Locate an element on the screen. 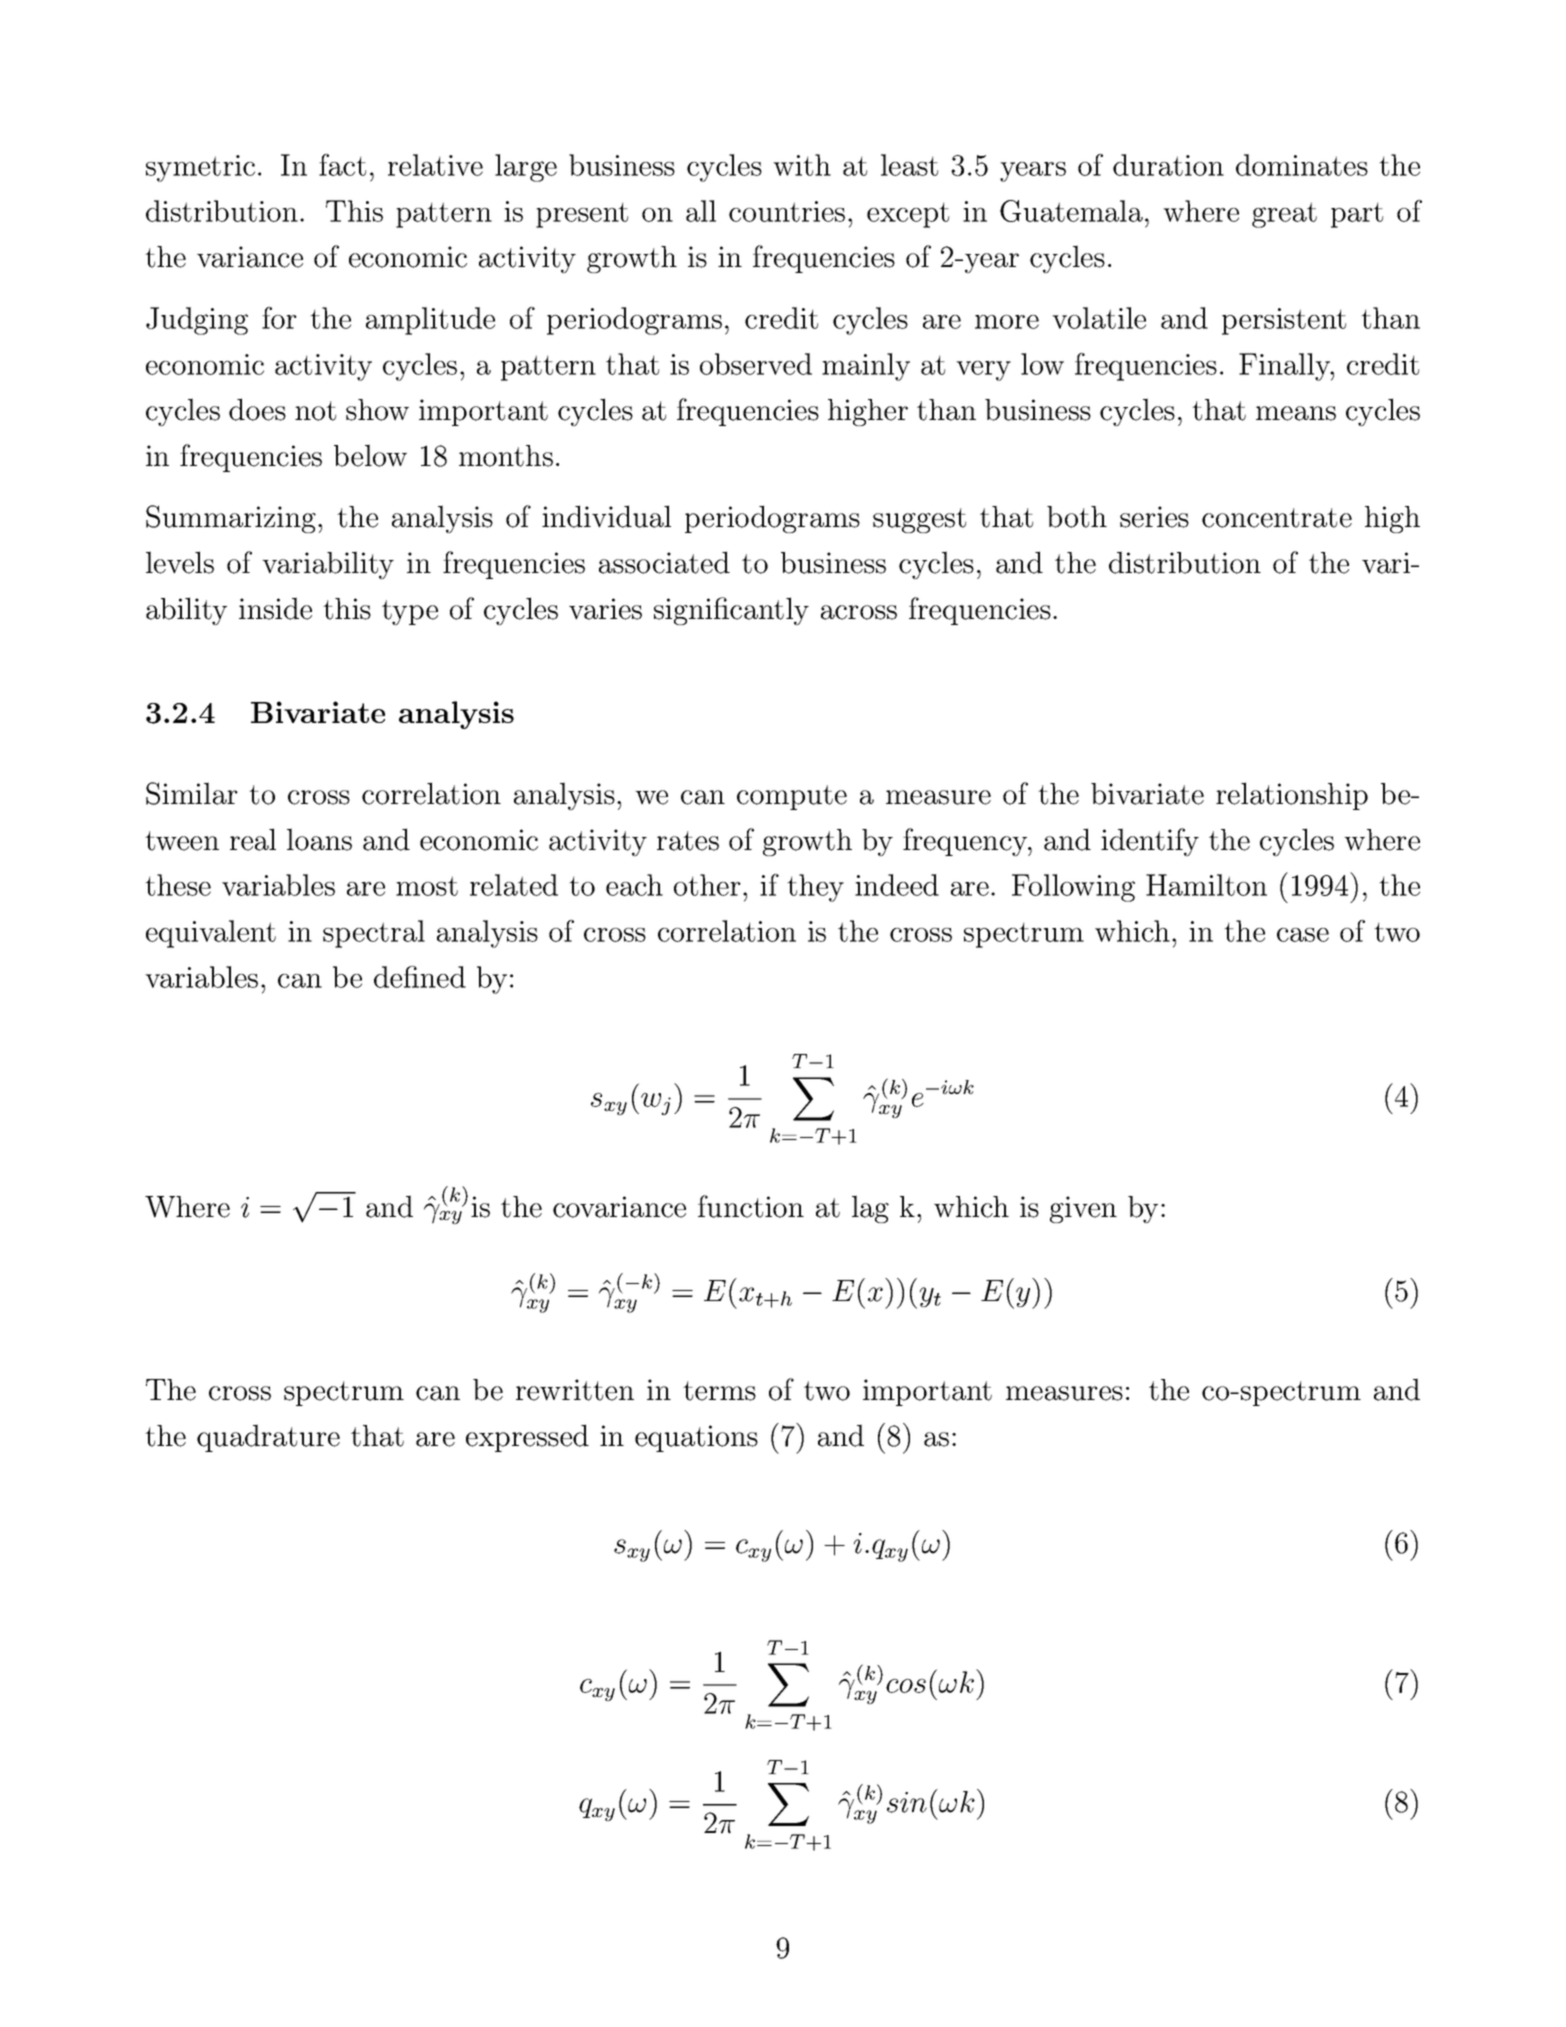 The image size is (1566, 2027). terms is located at coordinates (719, 1391).
